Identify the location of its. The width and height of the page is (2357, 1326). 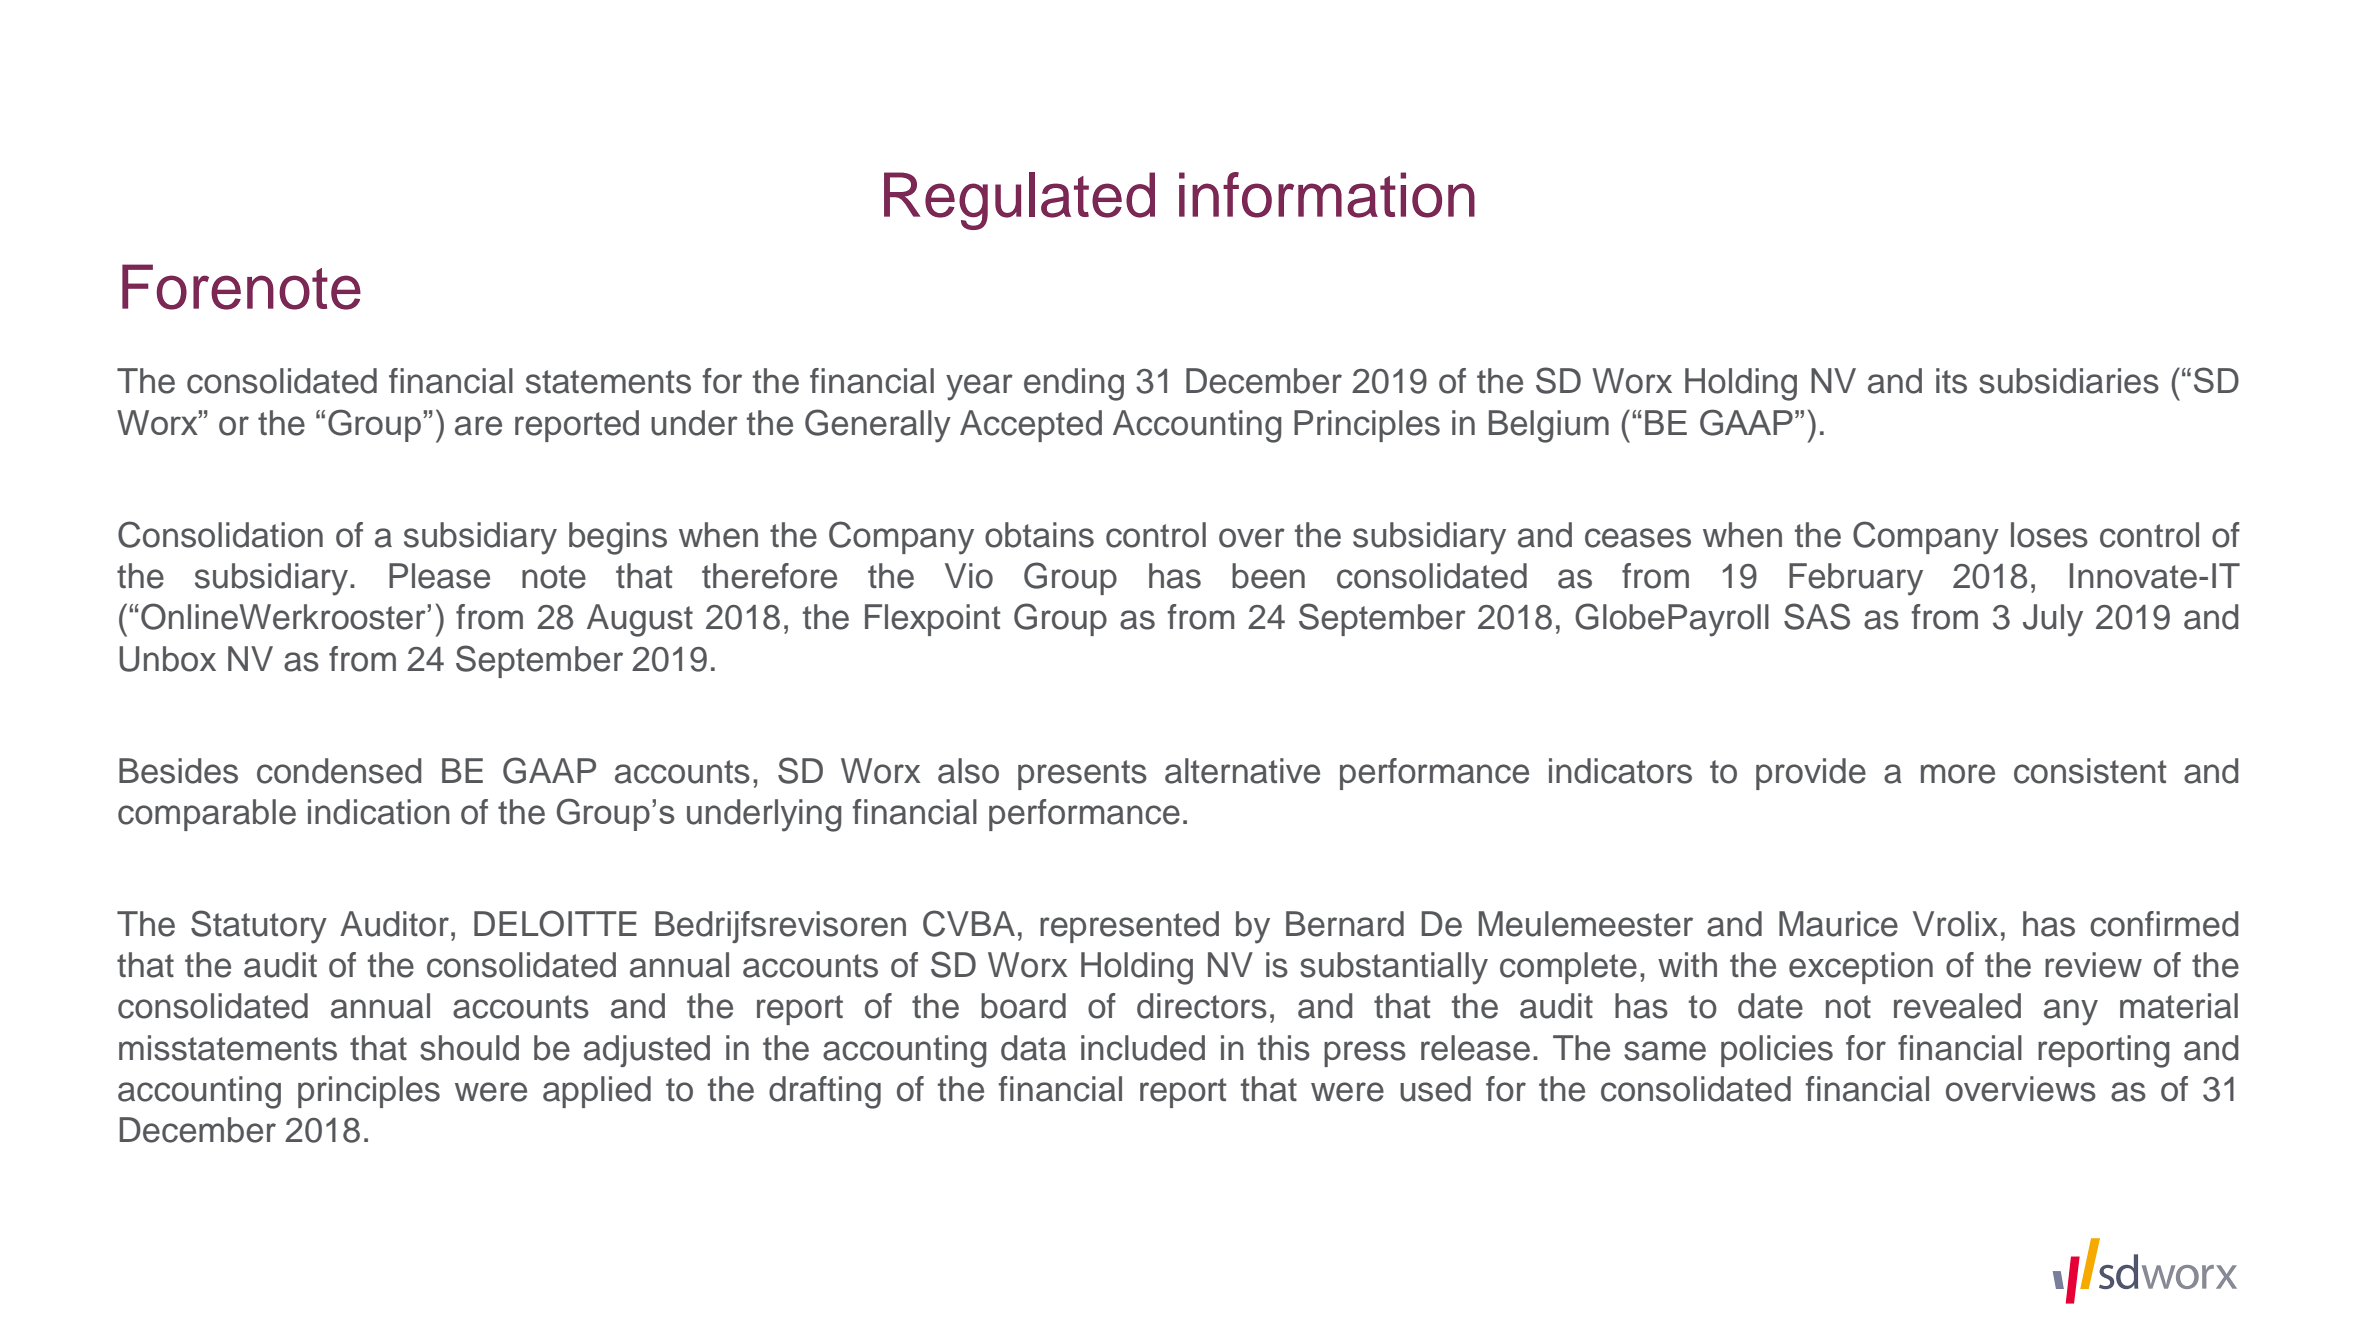
(1951, 381).
